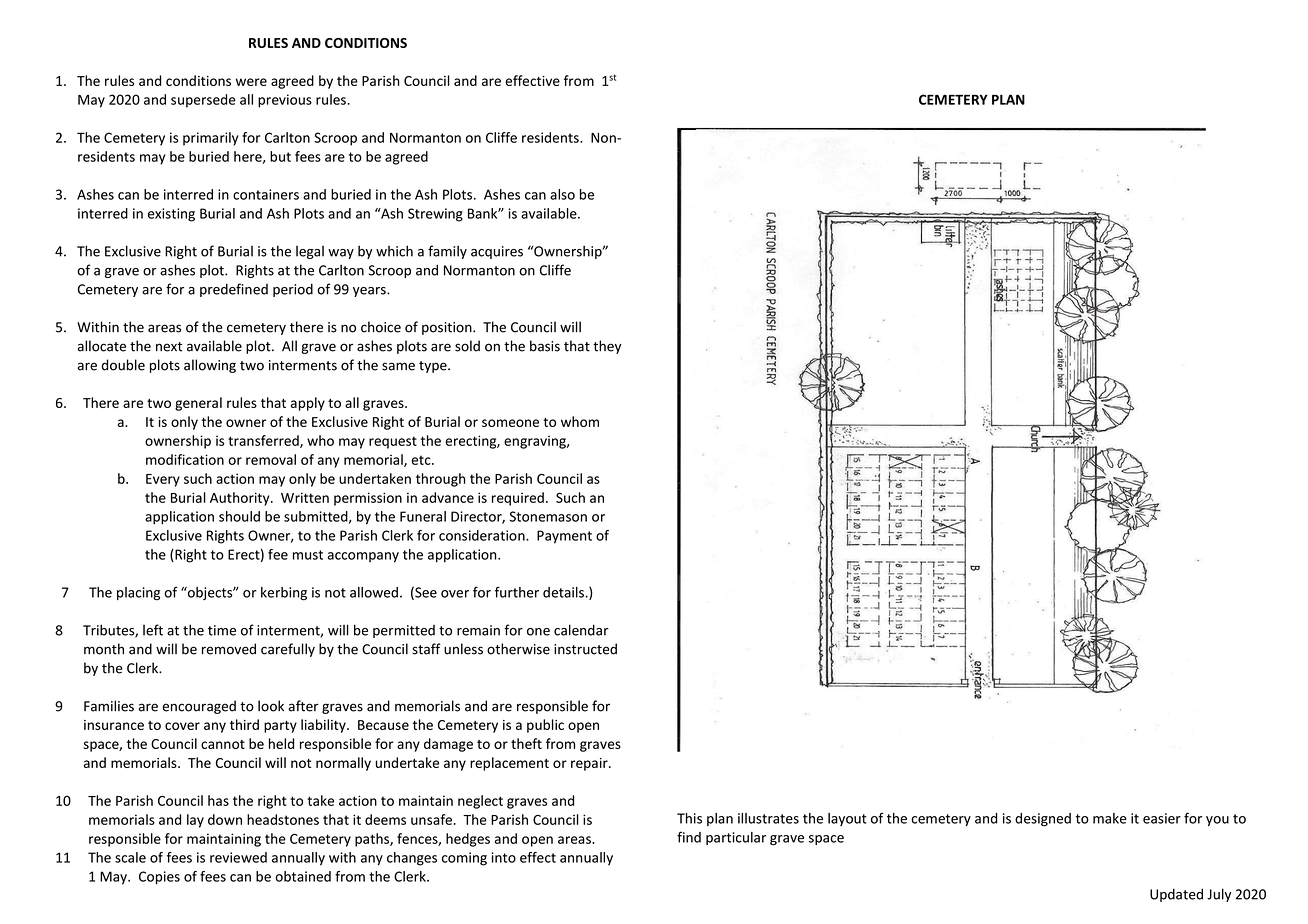  I want to click on details, so click(564, 592).
